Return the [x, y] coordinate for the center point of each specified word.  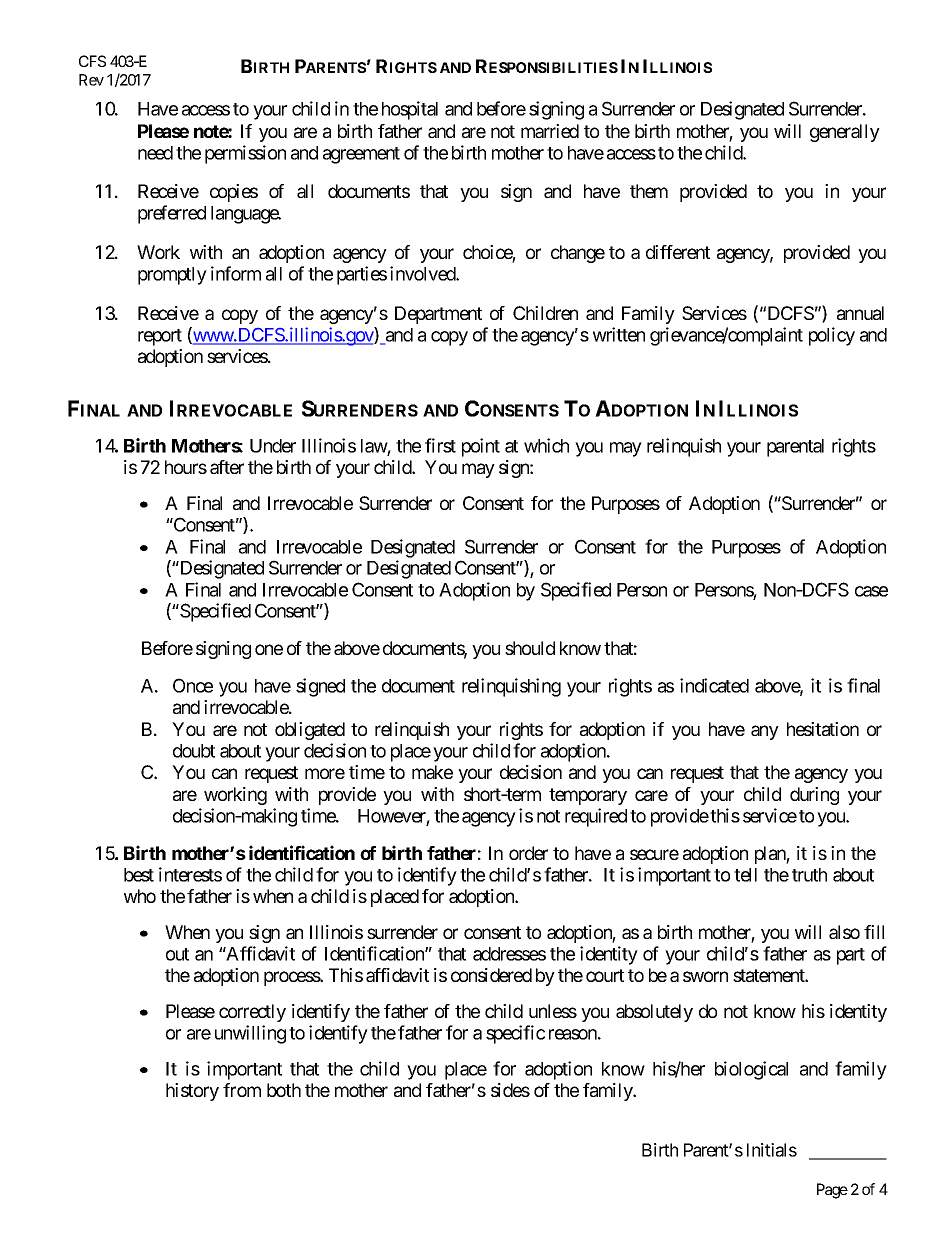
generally [845, 133]
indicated [714, 685]
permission [245, 154]
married [550, 131]
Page [832, 1191]
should [530, 648]
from [242, 1090]
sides [510, 1090]
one [269, 649]
